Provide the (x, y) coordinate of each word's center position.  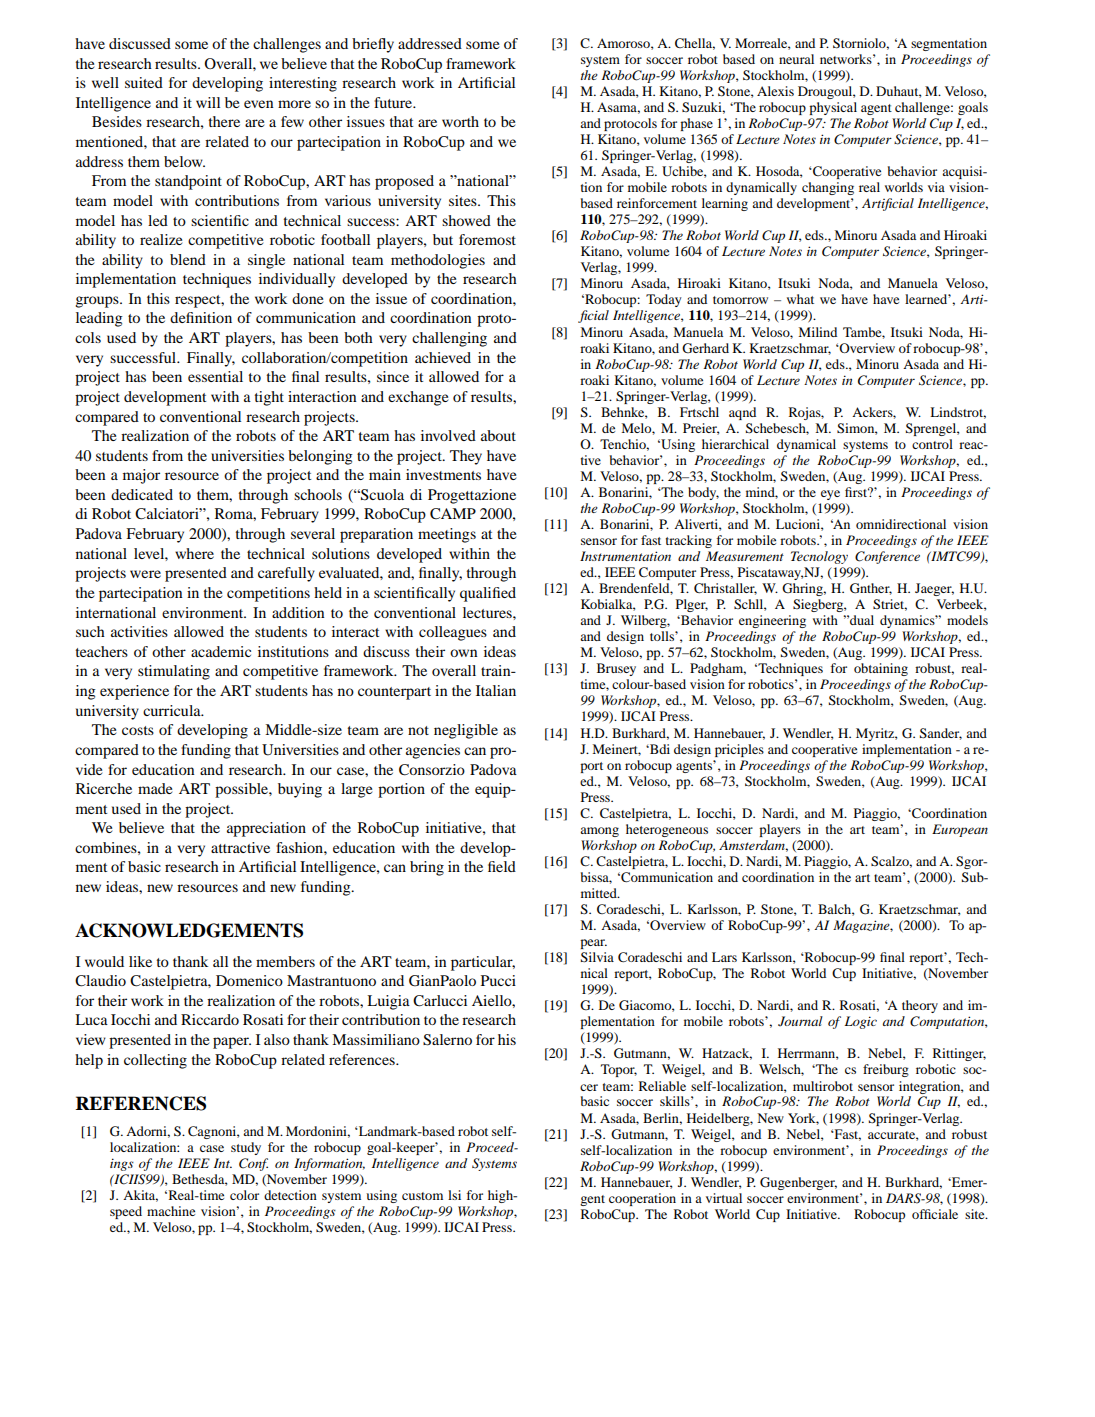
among (599, 832)
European (960, 830)
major (141, 476)
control (932, 444)
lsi (454, 1195)
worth (460, 121)
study (246, 1148)
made (155, 788)
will (208, 102)
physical (833, 108)
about (498, 435)
